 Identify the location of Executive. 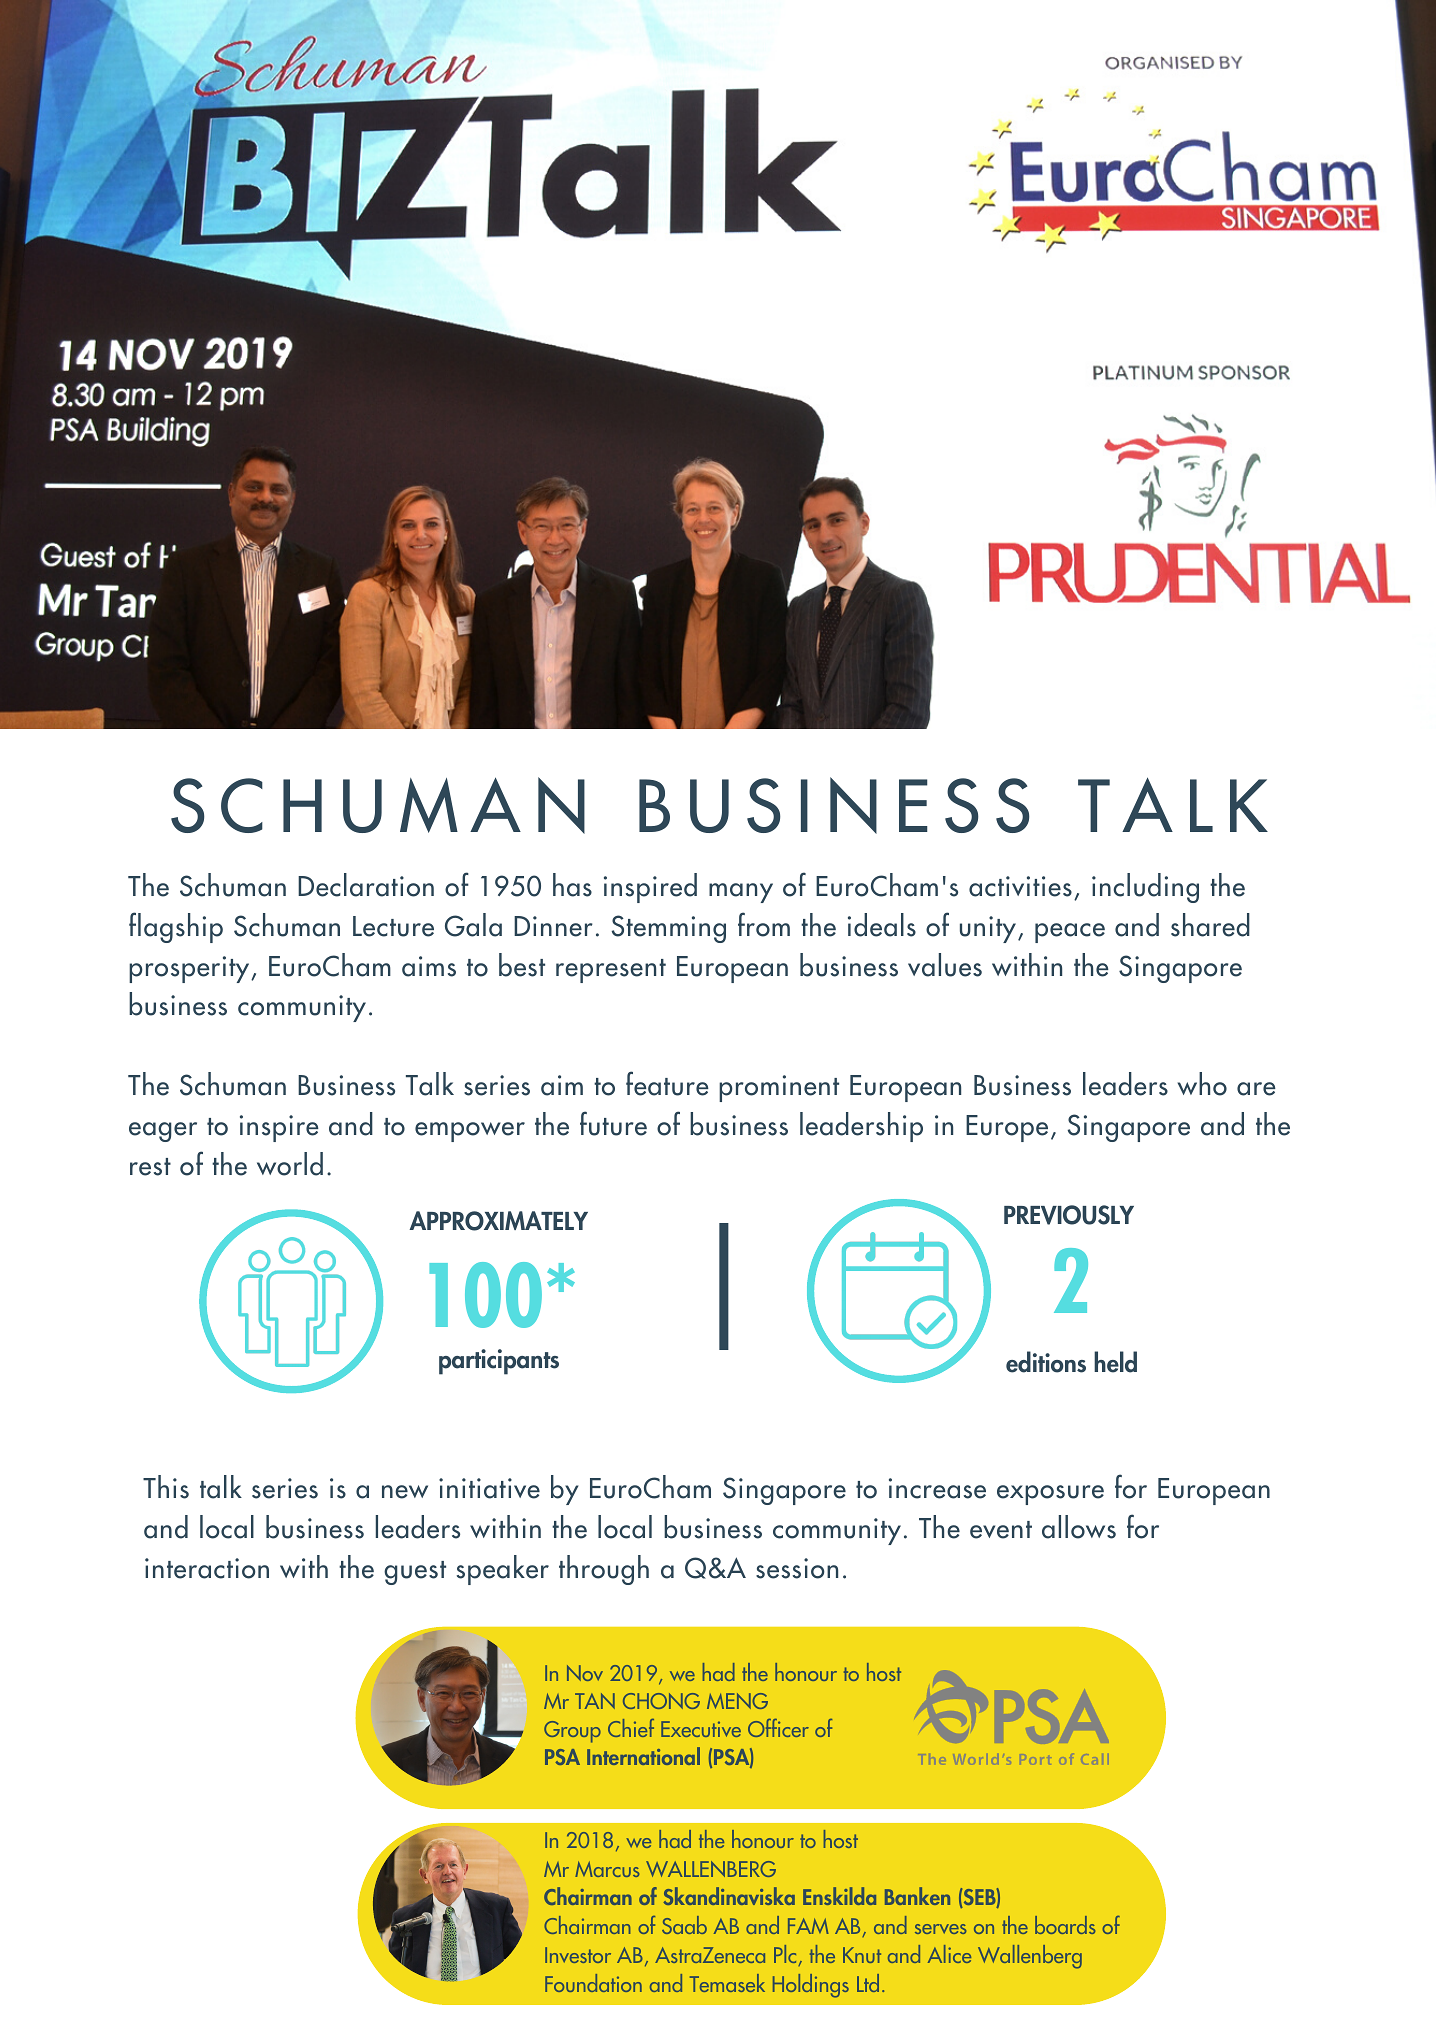
(701, 1729).
